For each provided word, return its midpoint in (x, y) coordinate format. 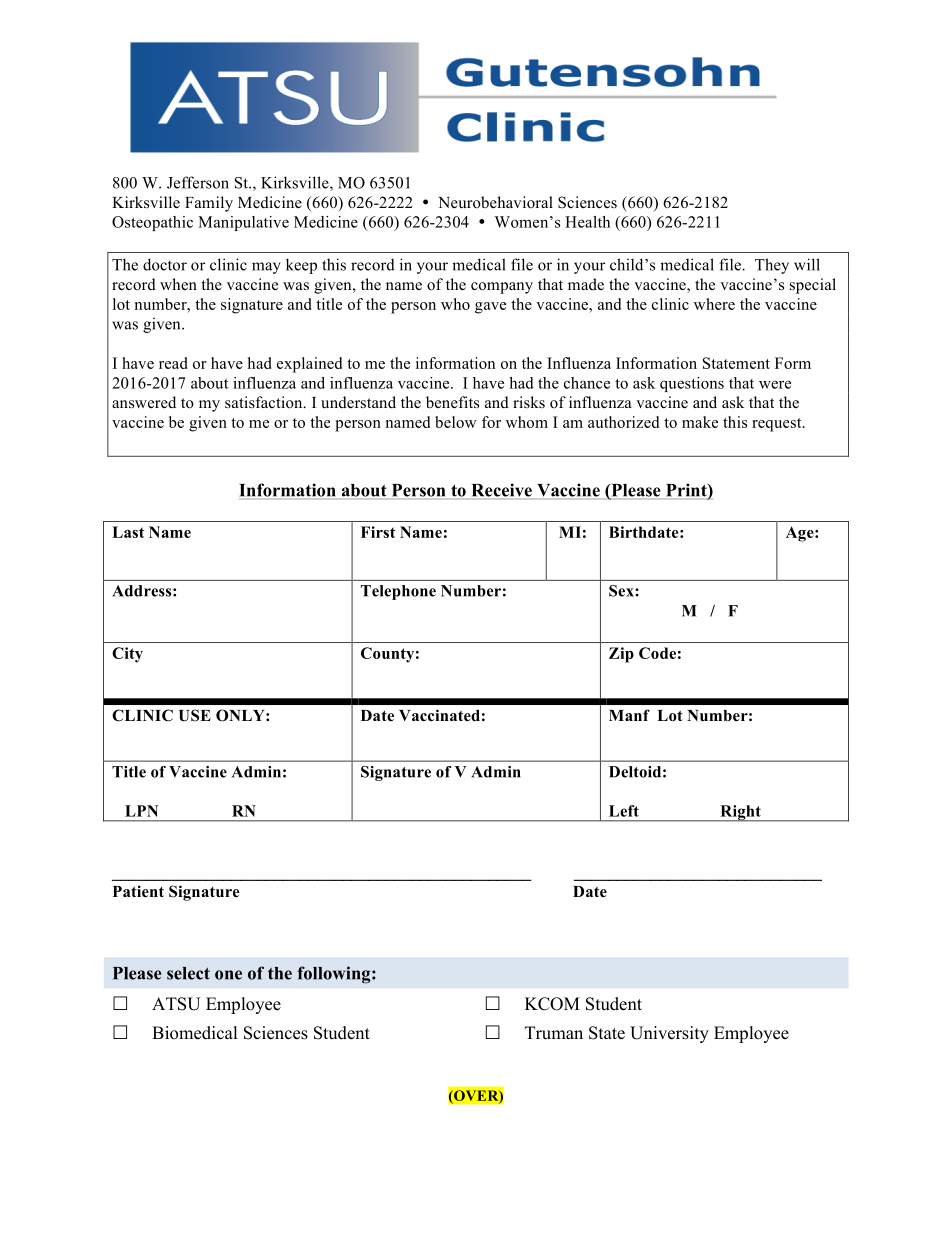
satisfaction (265, 402)
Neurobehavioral (495, 202)
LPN (141, 811)
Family (209, 204)
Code (657, 653)
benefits (452, 402)
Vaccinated (439, 715)
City (127, 655)
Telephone (398, 592)
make (700, 422)
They (772, 266)
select (188, 973)
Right (740, 813)
